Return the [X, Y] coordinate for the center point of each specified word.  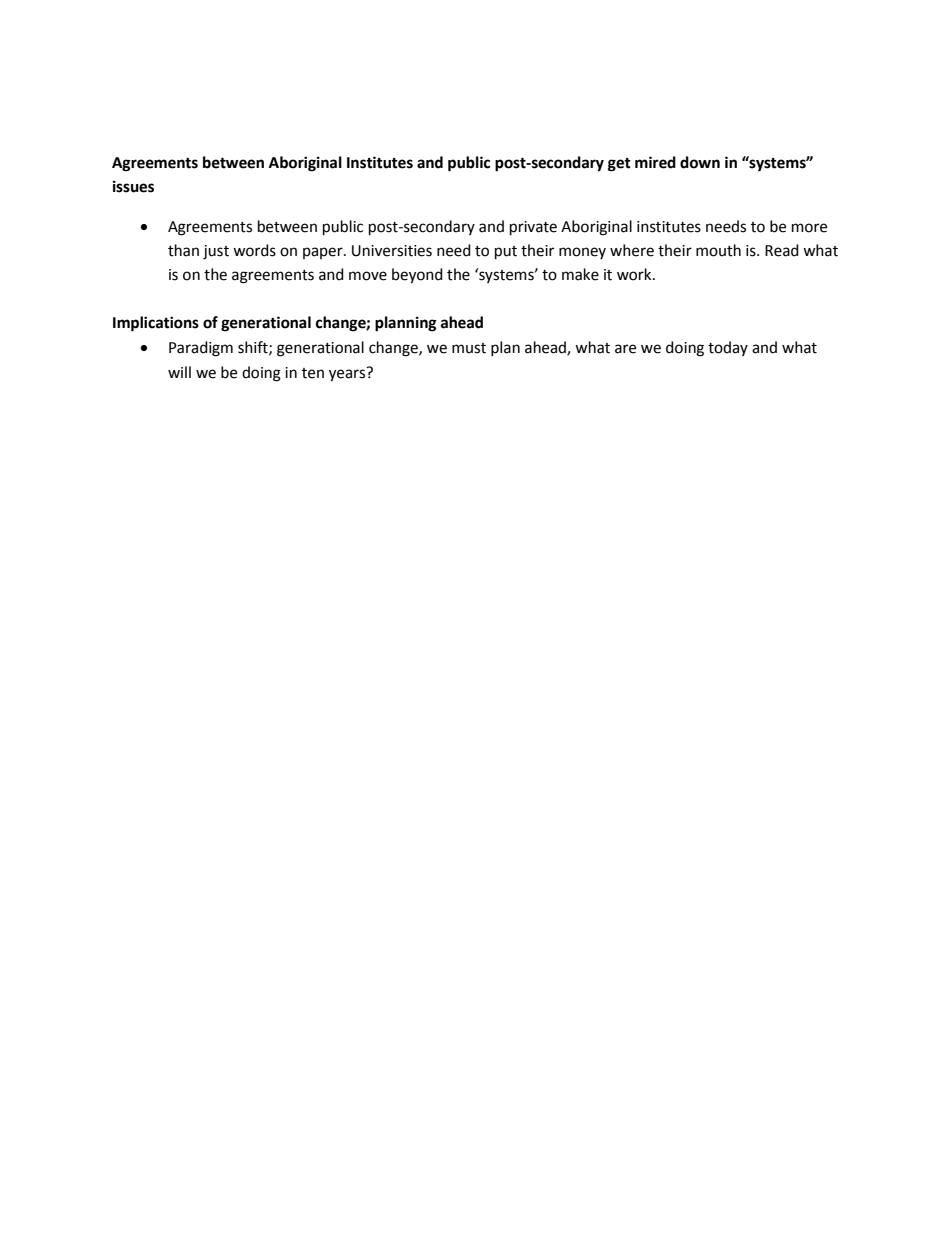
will [179, 372]
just [216, 252]
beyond [417, 276]
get [619, 165]
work [635, 274]
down [700, 162]
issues [133, 186]
